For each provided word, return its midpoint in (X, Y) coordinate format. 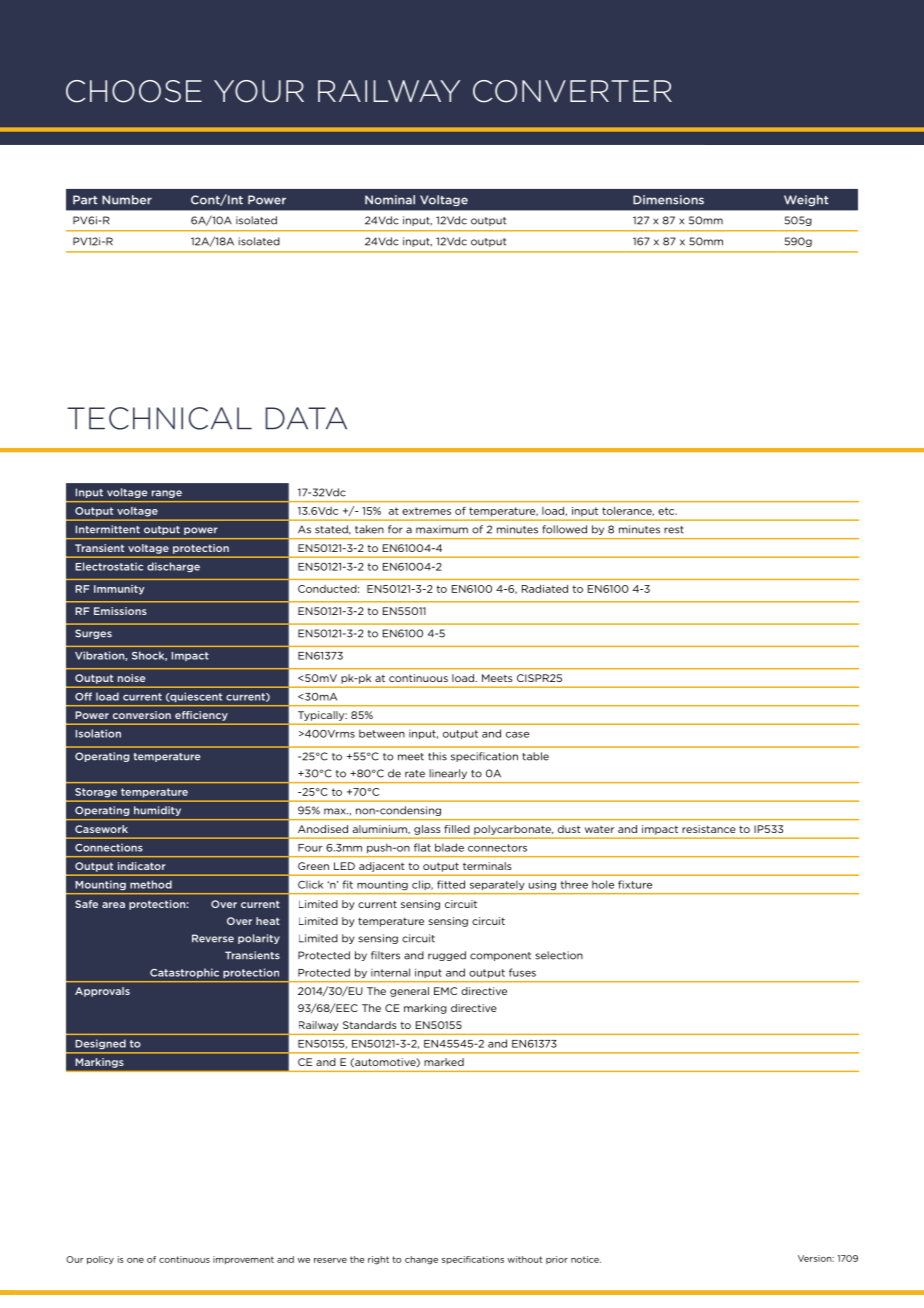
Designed (101, 1044)
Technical (159, 418)
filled (457, 829)
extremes (426, 511)
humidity (157, 811)
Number (127, 200)
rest (674, 530)
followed (565, 529)
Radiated (545, 589)
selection (559, 955)
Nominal (390, 200)
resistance (709, 829)
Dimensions (668, 200)
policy (100, 1260)
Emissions (120, 611)
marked (444, 1062)
